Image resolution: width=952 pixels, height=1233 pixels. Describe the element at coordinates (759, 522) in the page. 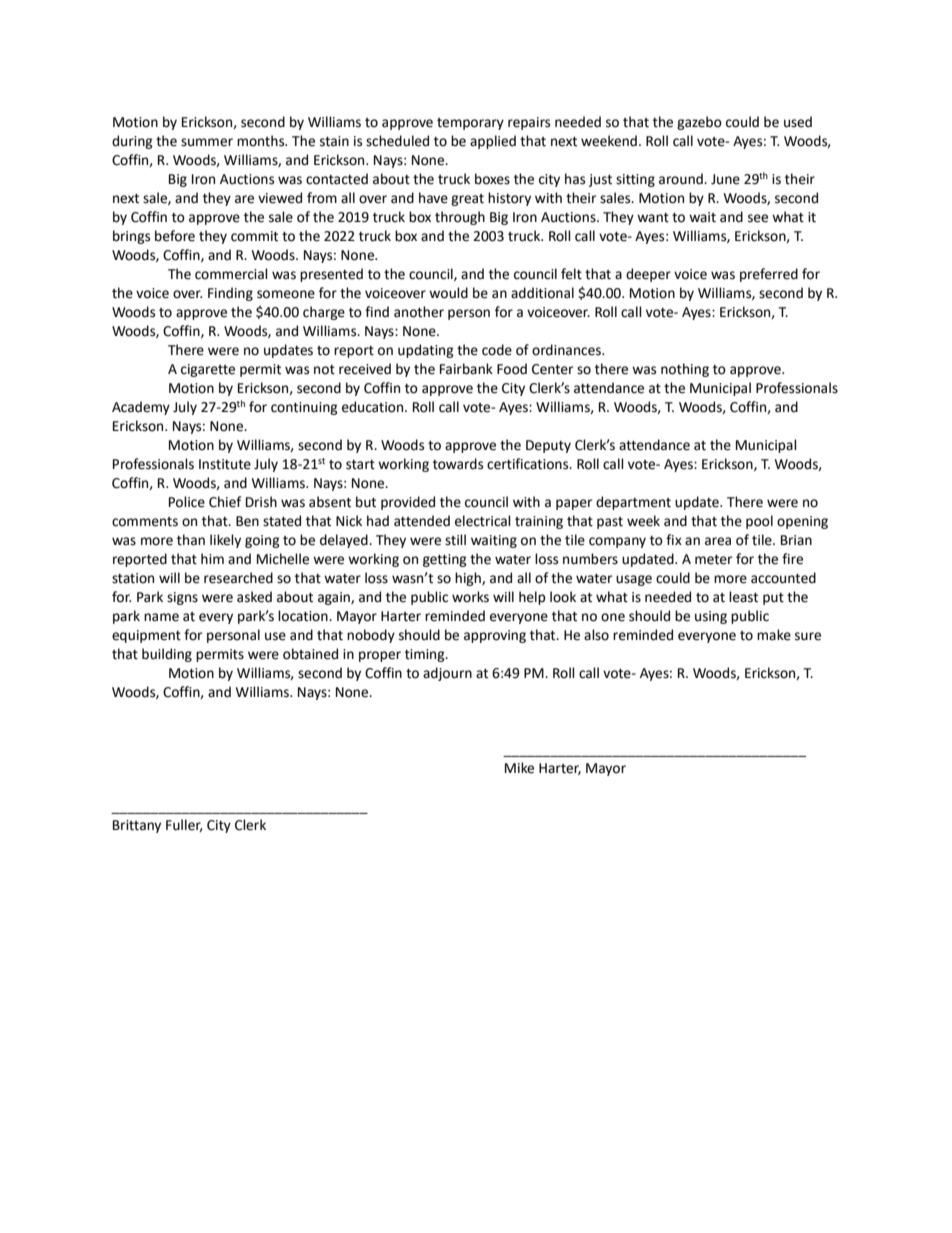

I see `pool` at that location.
